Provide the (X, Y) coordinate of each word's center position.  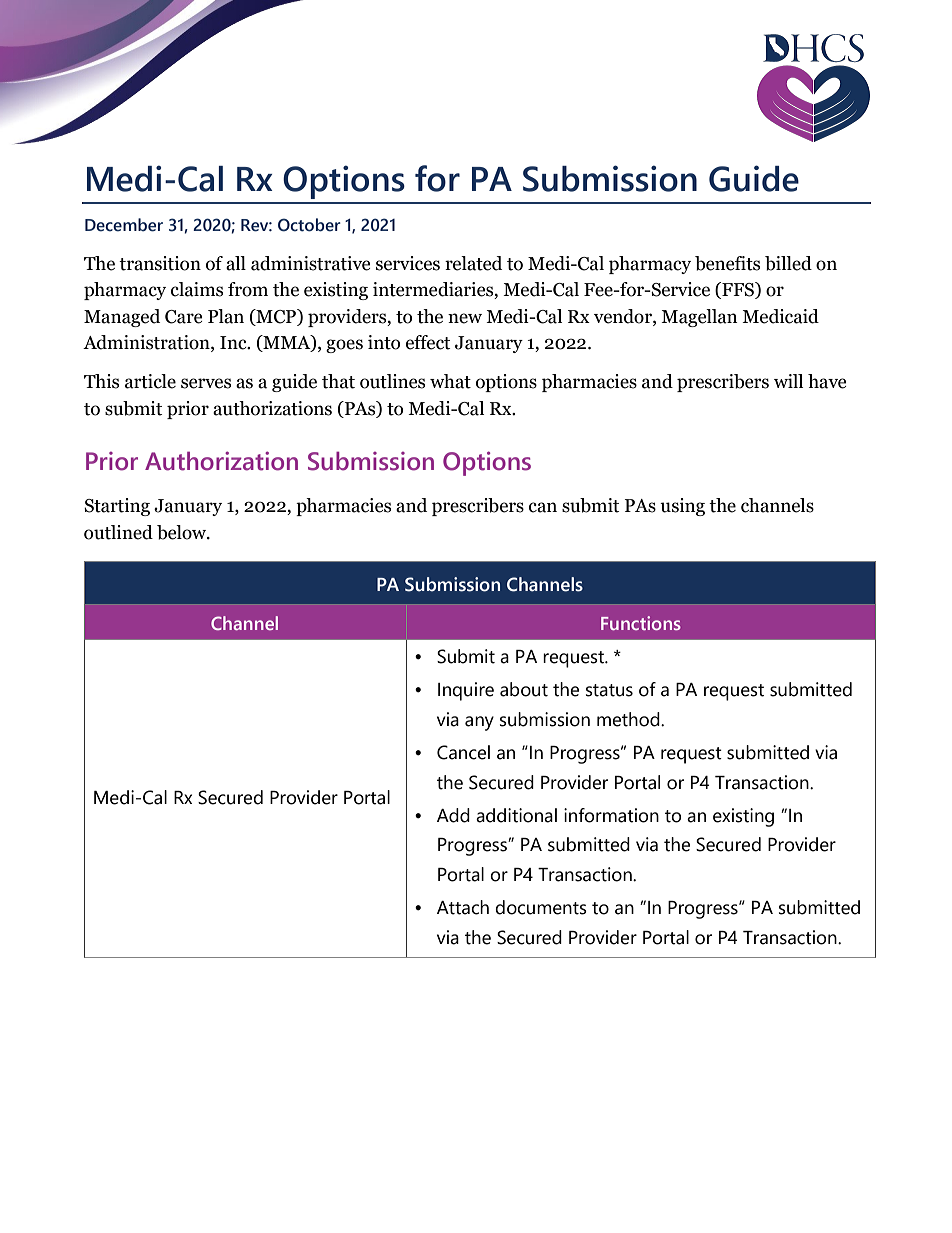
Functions (641, 623)
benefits (727, 263)
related (473, 263)
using (682, 507)
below (183, 532)
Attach (463, 907)
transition (160, 263)
